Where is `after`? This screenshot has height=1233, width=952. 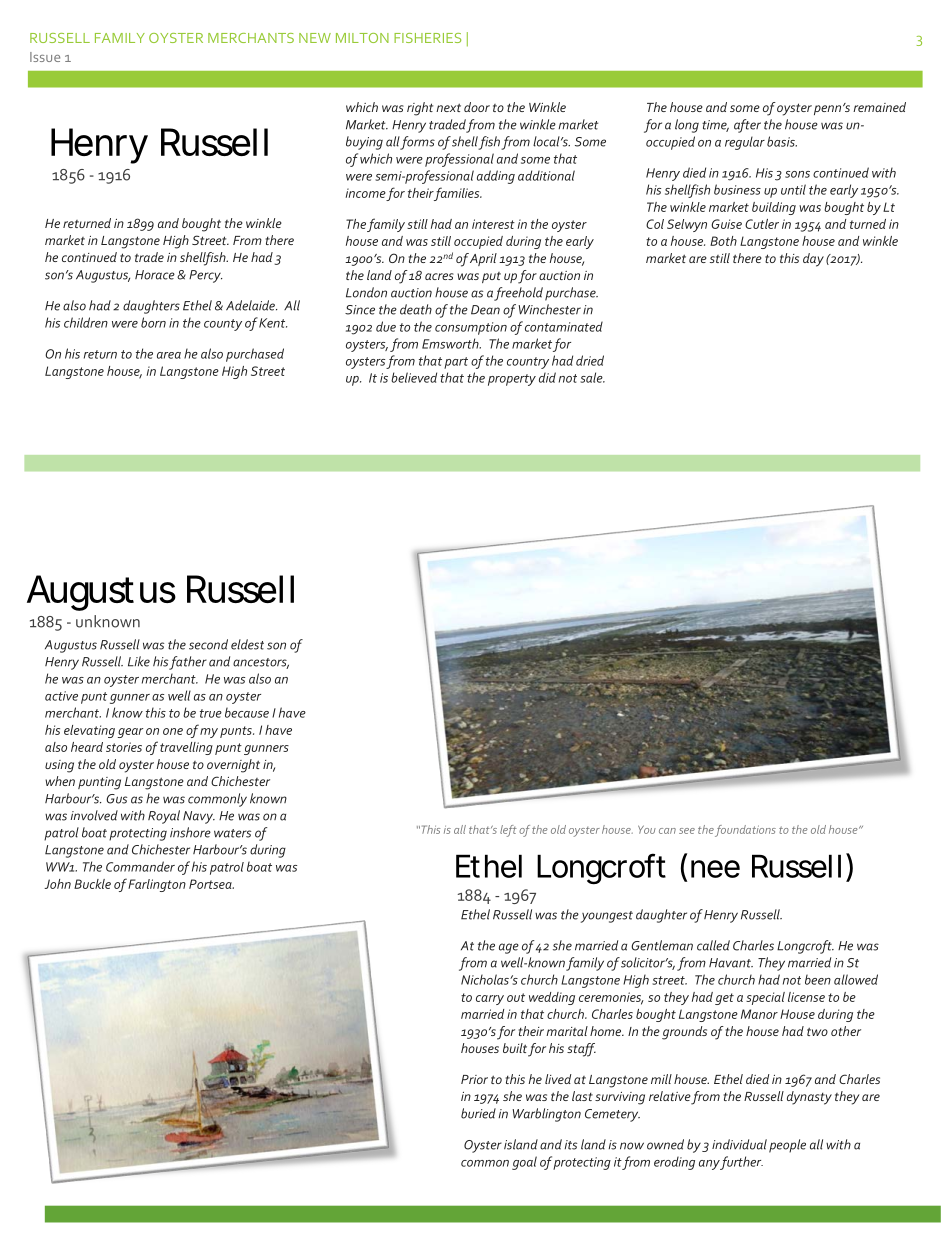
after is located at coordinates (747, 126).
